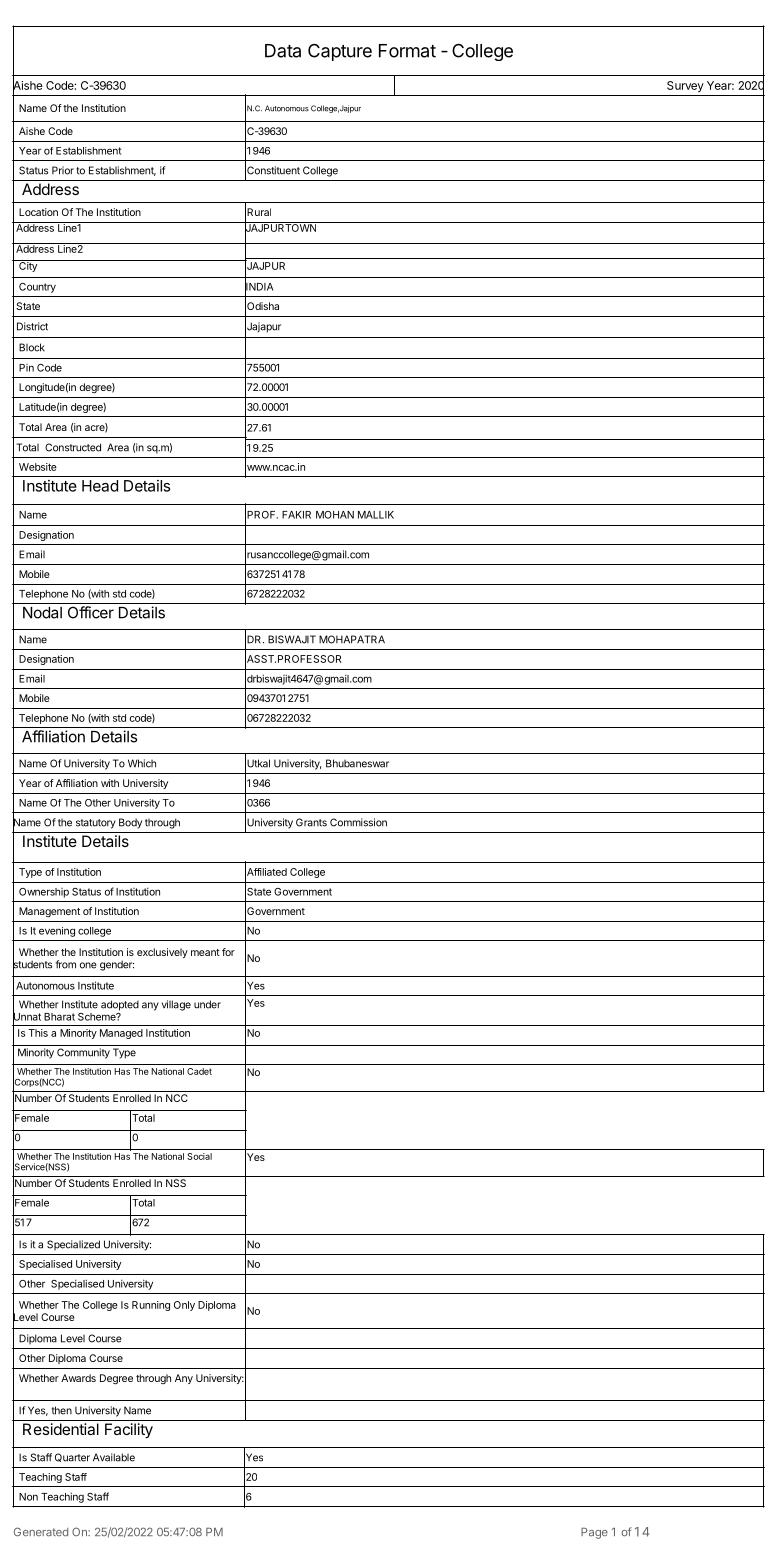  What do you see at coordinates (63, 170) in the page?
I see `Prior` at bounding box center [63, 170].
